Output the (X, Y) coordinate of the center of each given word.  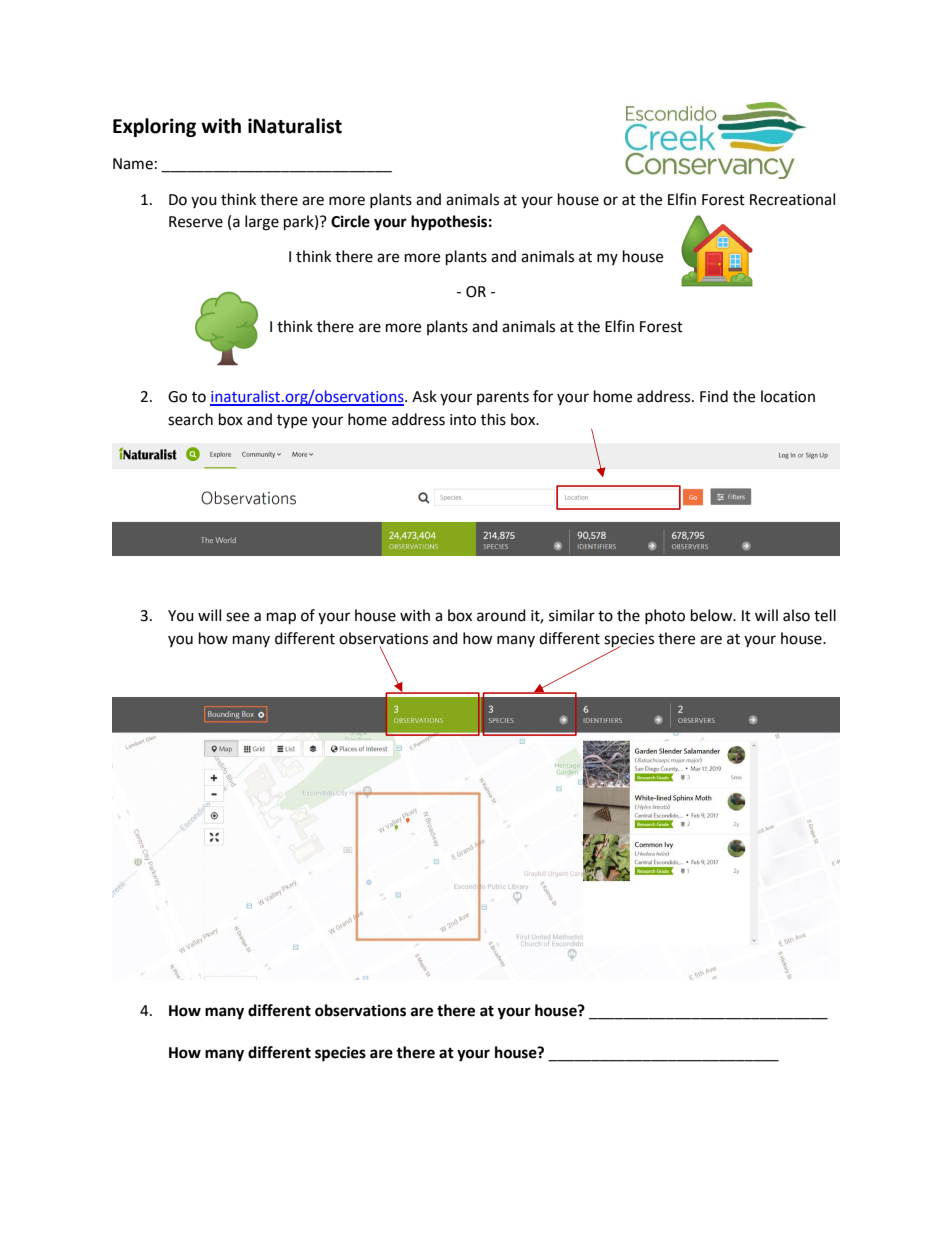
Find (714, 396)
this (493, 419)
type (292, 421)
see (237, 617)
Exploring (154, 127)
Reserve (196, 222)
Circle (350, 221)
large (262, 223)
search (190, 419)
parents (503, 398)
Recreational (792, 199)
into (463, 420)
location (788, 396)
